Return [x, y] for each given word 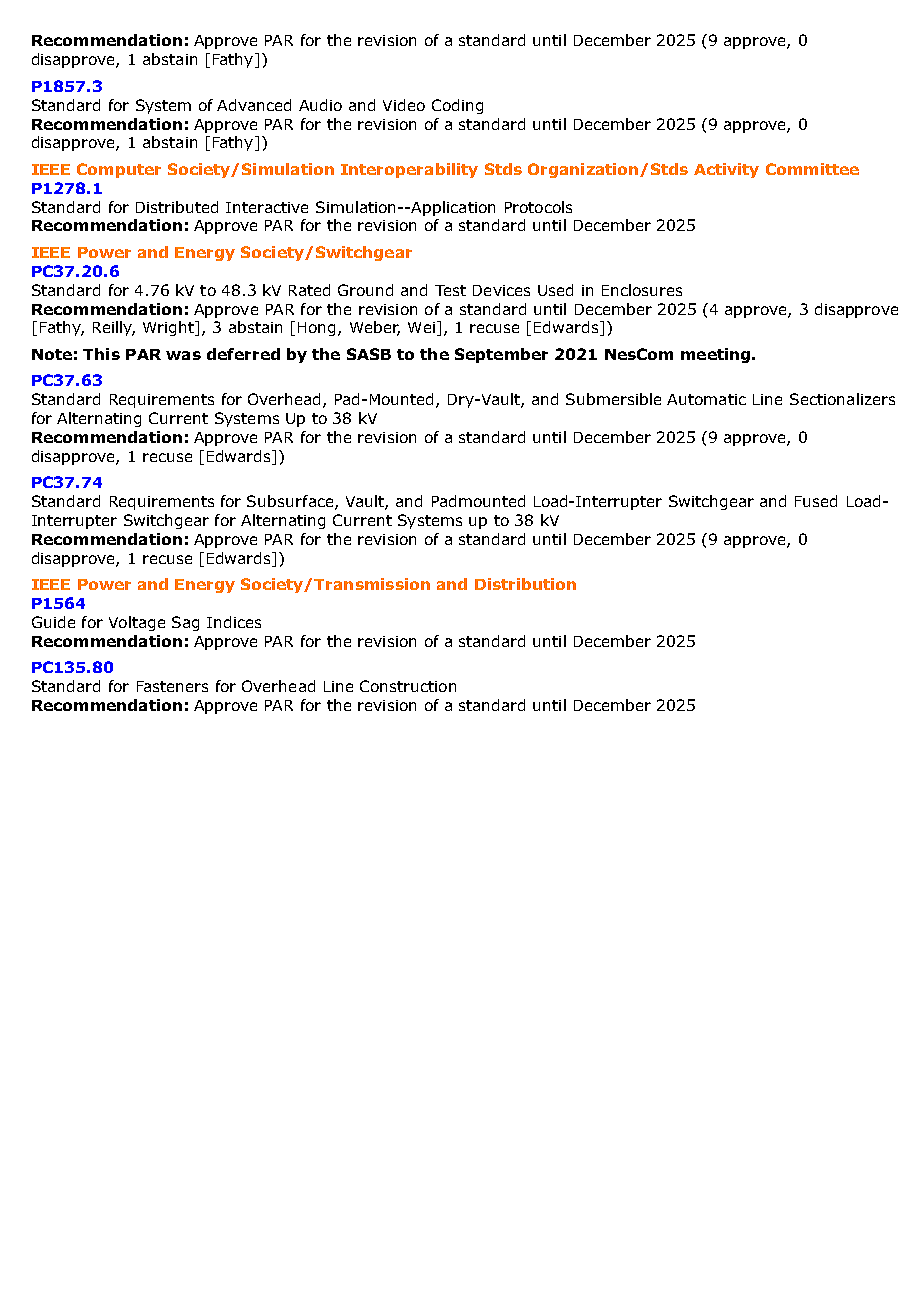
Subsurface [291, 502]
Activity [726, 170]
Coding [457, 106]
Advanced [254, 105]
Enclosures [642, 290]
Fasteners [172, 686]
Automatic [706, 399]
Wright [170, 328]
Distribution [525, 584]
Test [450, 290]
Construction [408, 686]
